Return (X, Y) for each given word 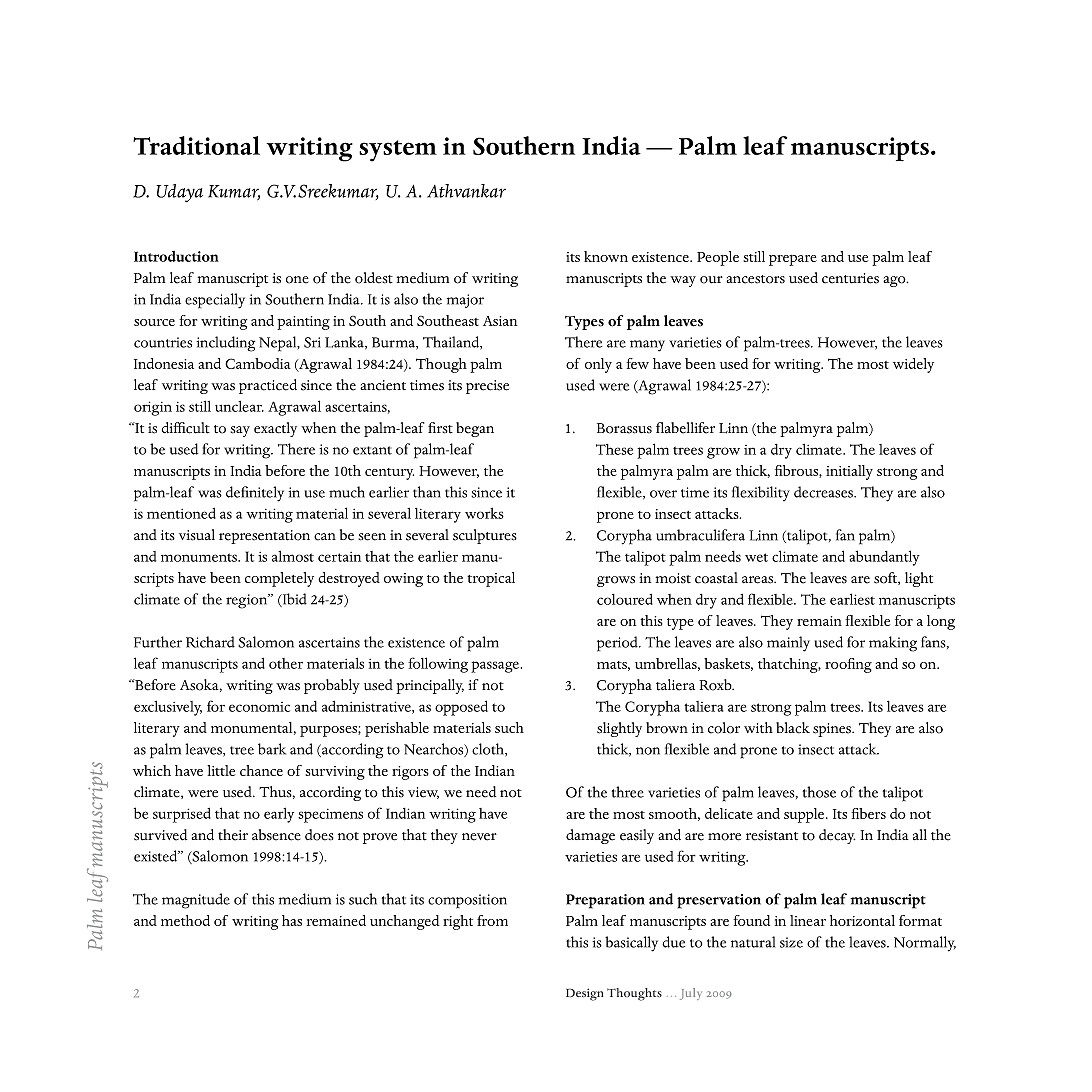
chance (261, 770)
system (398, 151)
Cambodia (258, 363)
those (819, 792)
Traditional (196, 145)
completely (279, 579)
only (598, 365)
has (292, 920)
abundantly (884, 558)
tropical (491, 579)
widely (913, 365)
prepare (793, 260)
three (628, 792)
